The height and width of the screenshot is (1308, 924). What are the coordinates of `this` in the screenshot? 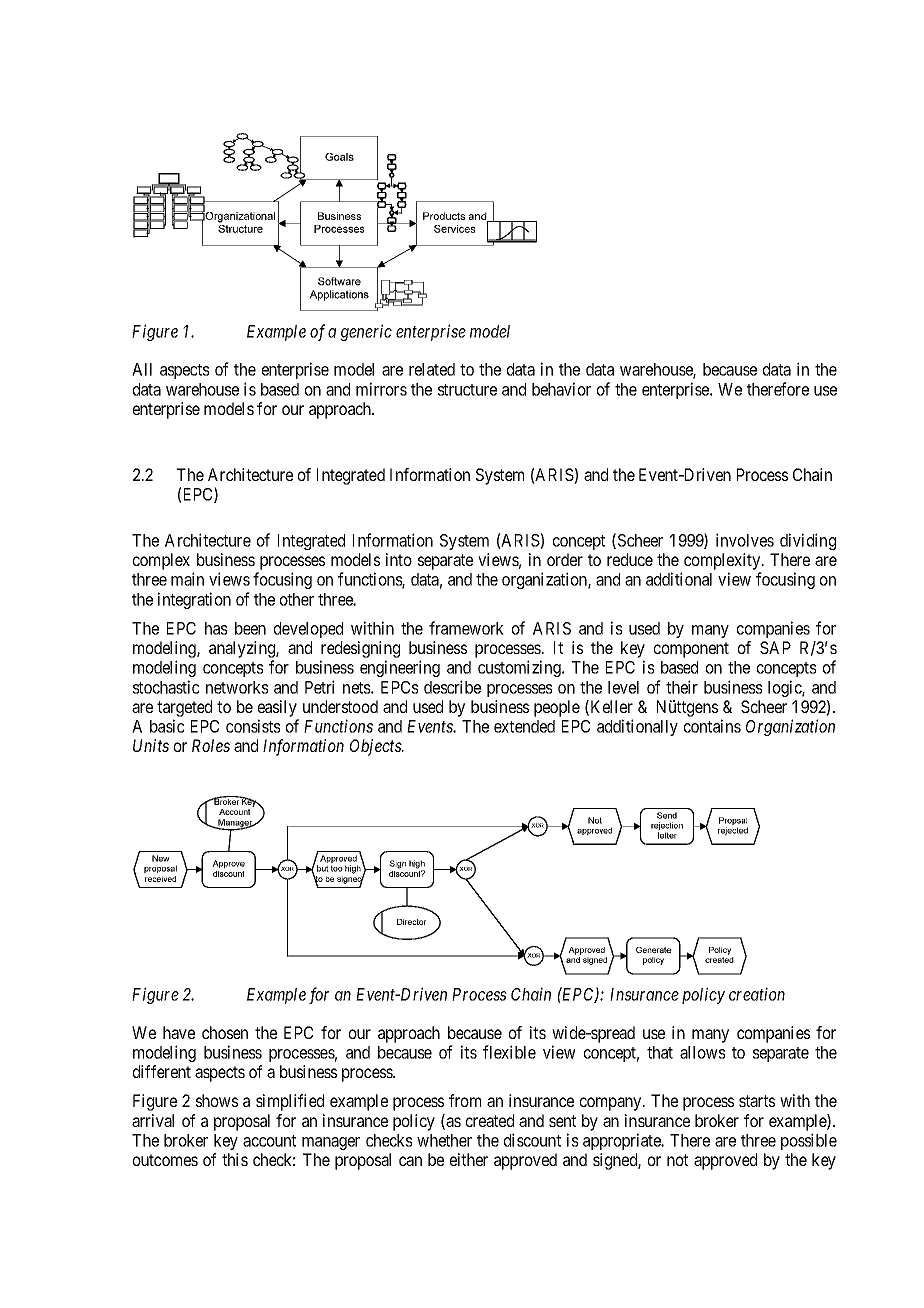 It's located at (235, 1159).
